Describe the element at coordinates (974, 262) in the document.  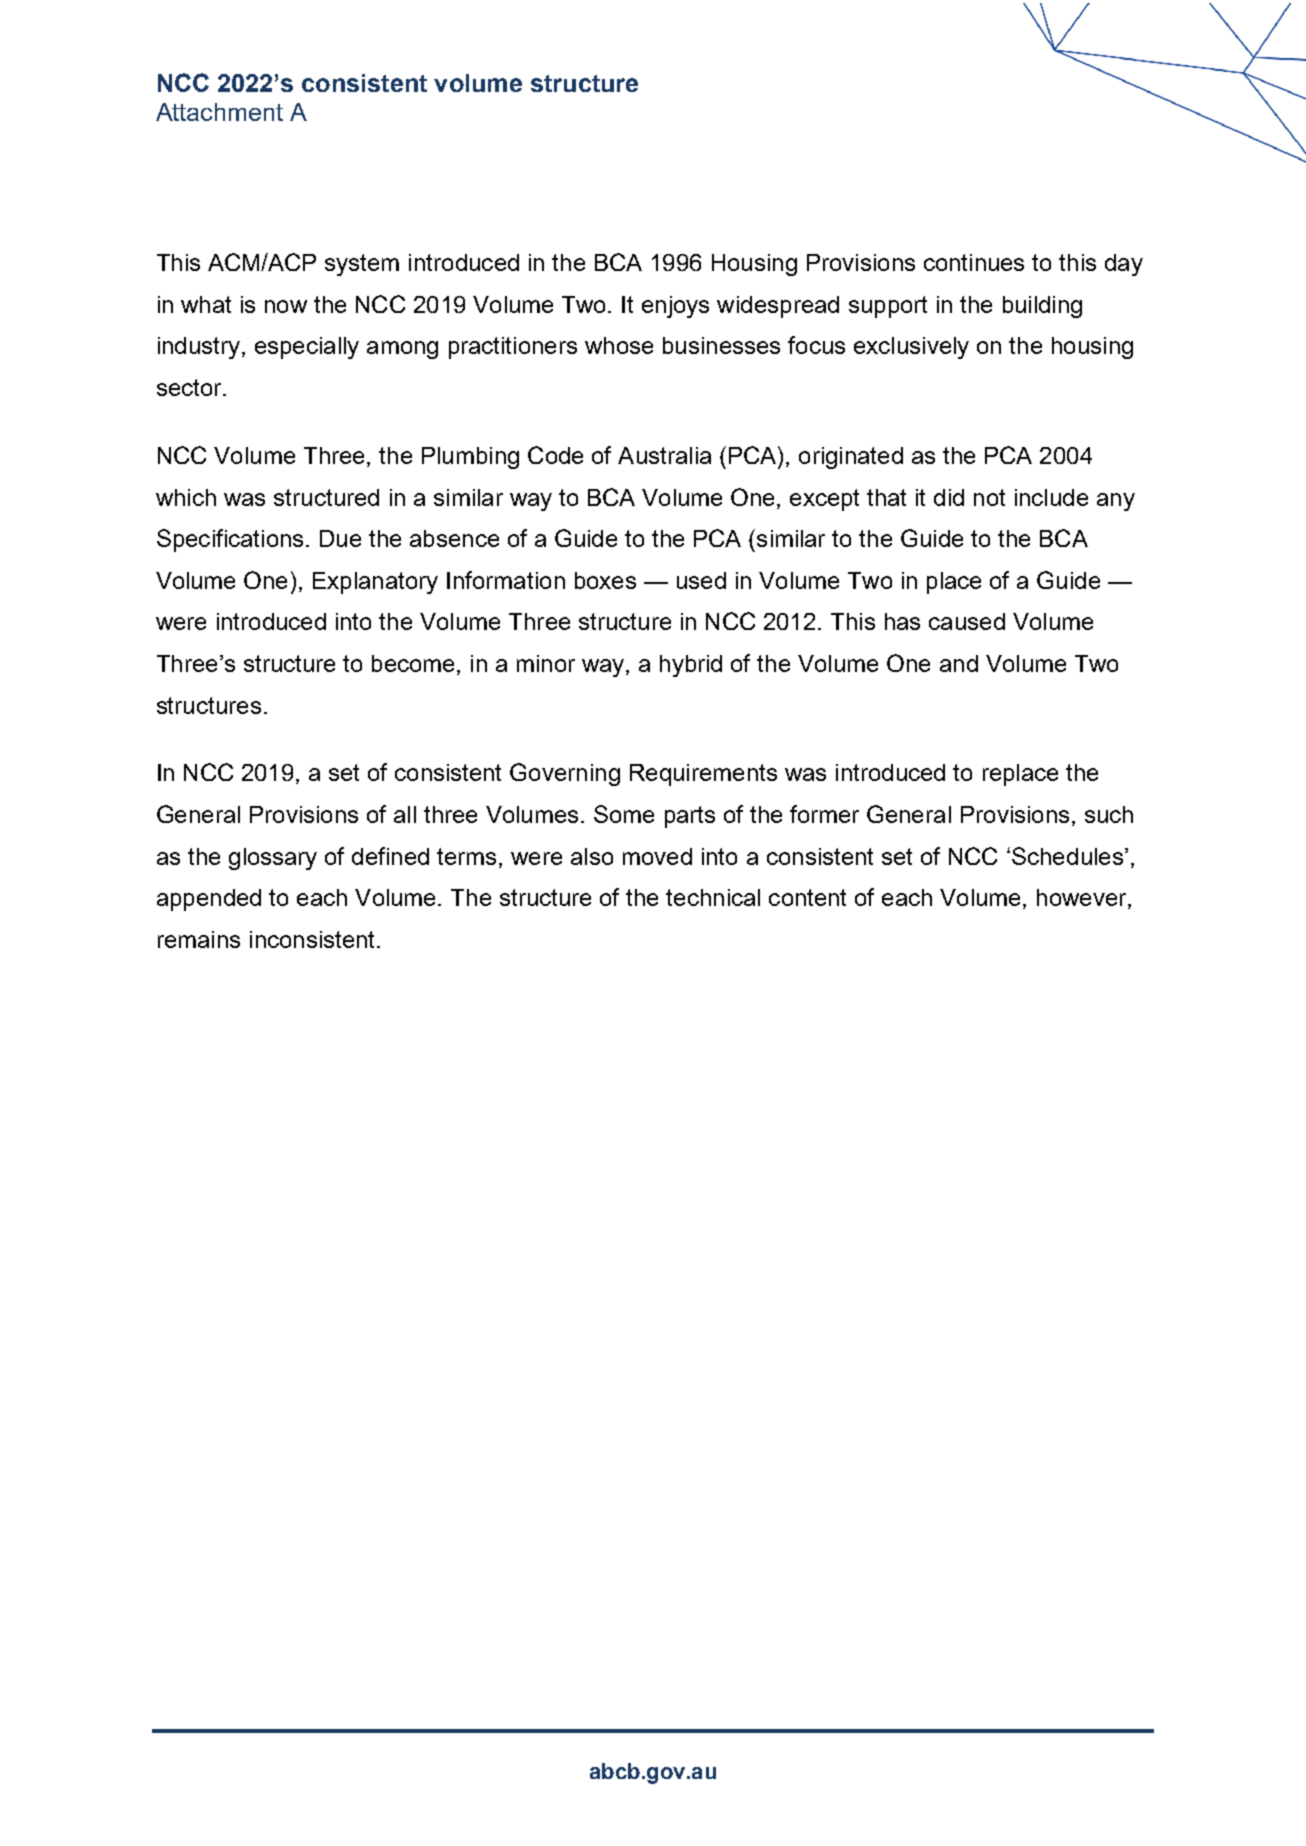
I see `continues` at that location.
